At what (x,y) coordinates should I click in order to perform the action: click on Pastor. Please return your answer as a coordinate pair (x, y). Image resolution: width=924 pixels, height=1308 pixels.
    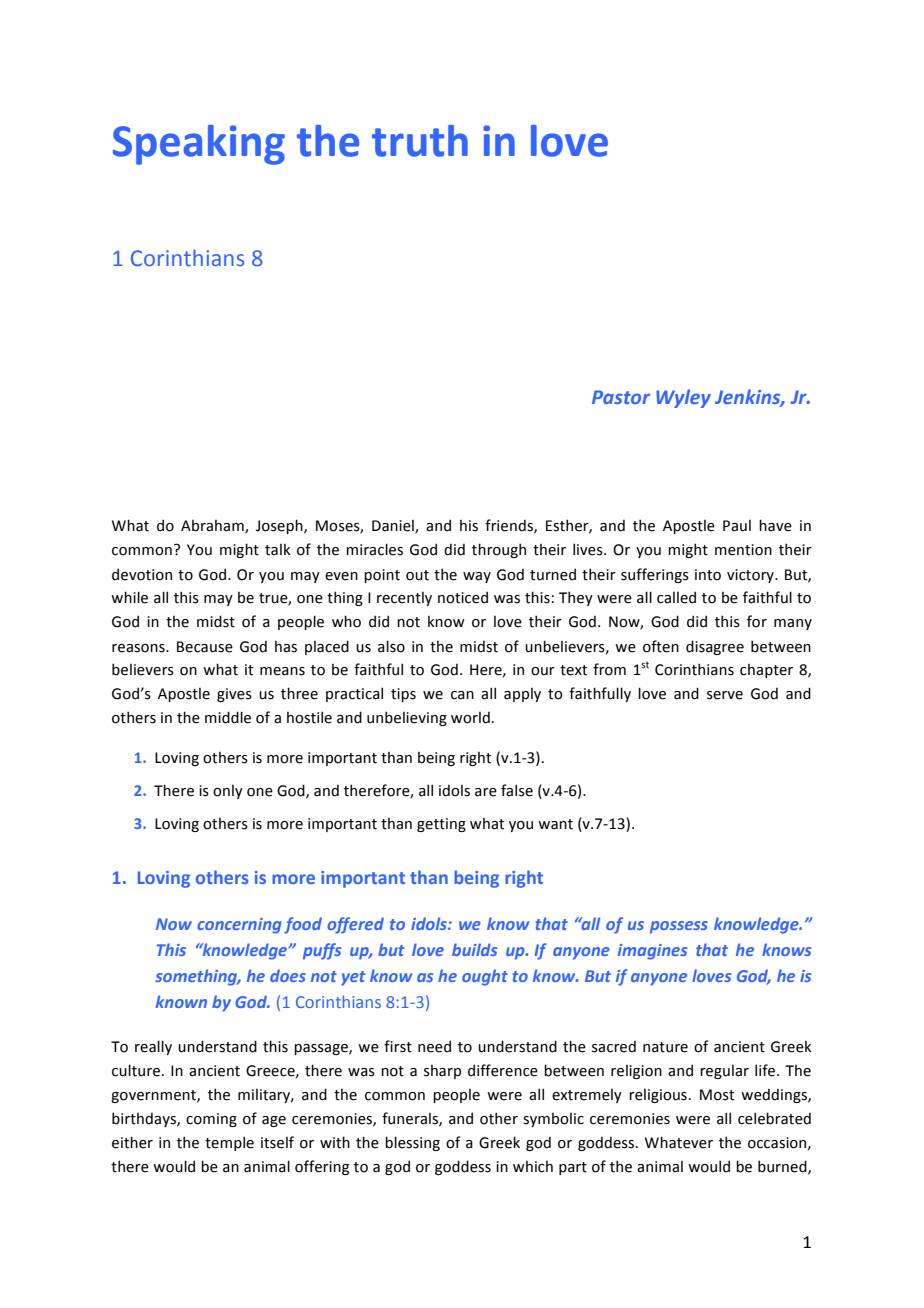
    Looking at the image, I should click on (621, 397).
